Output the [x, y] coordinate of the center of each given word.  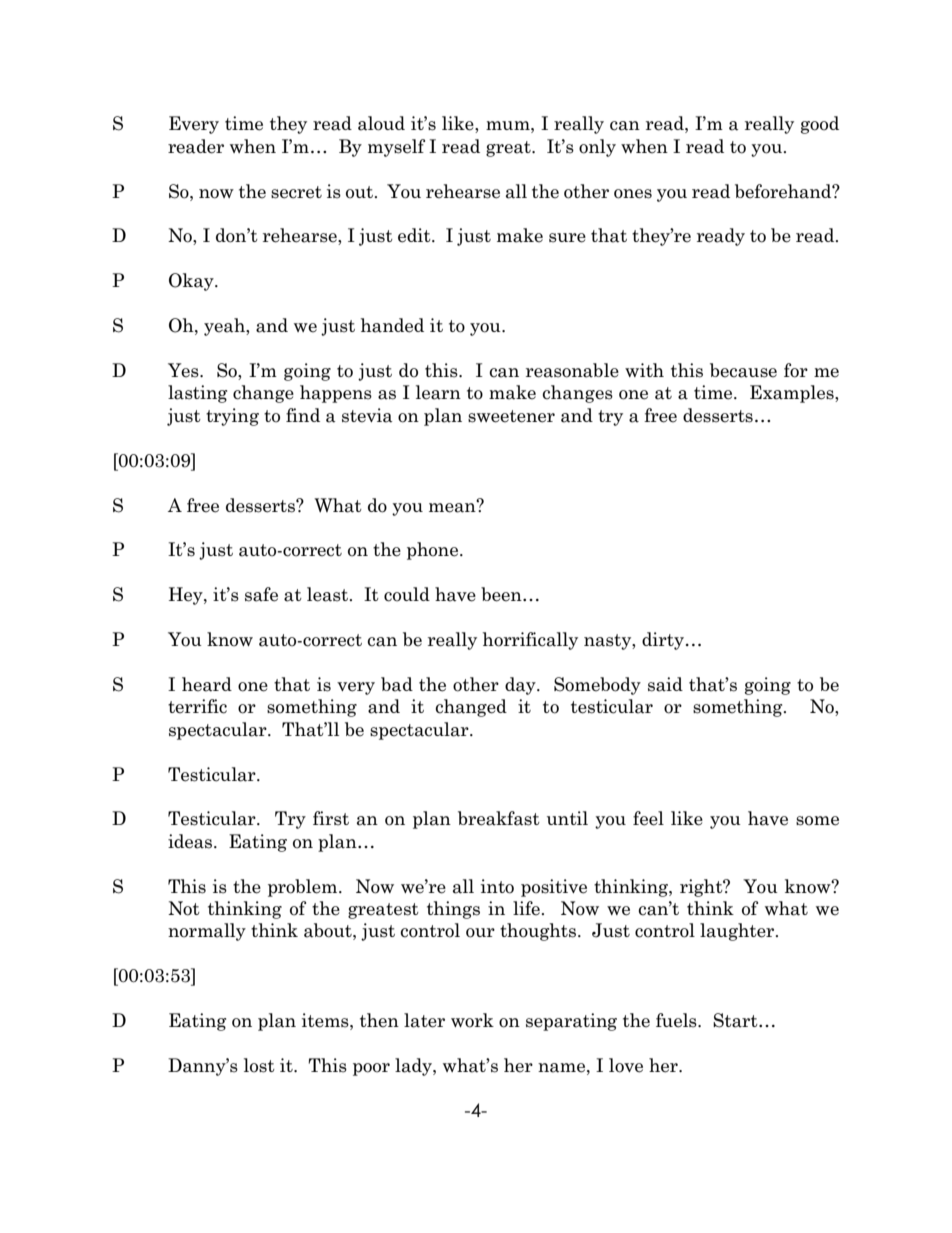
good [820, 125]
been [502, 594]
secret [296, 192]
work [472, 1020]
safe [261, 594]
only [597, 148]
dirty [663, 641]
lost [259, 1065]
